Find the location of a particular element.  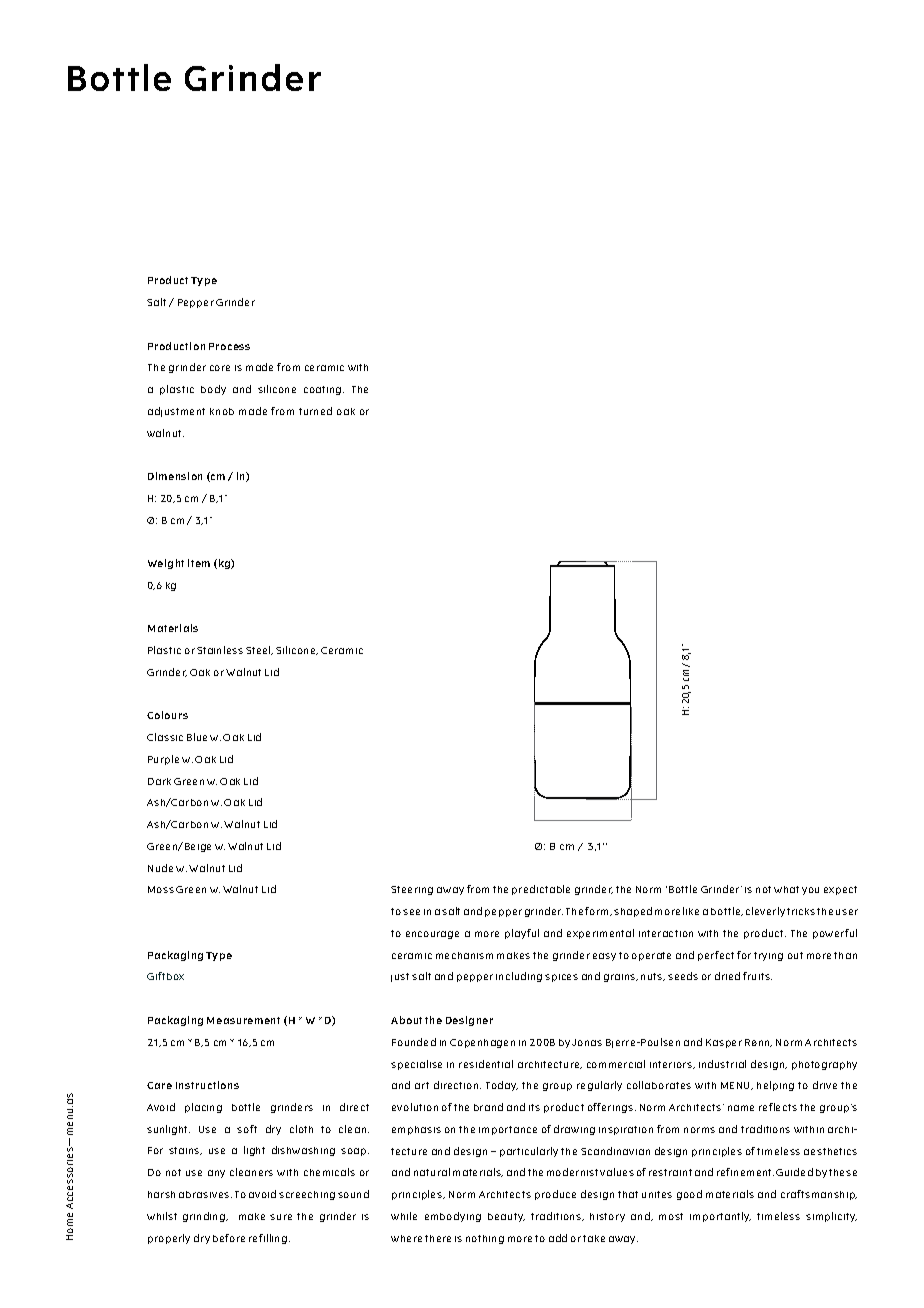

Instructions is located at coordinates (207, 1085).
